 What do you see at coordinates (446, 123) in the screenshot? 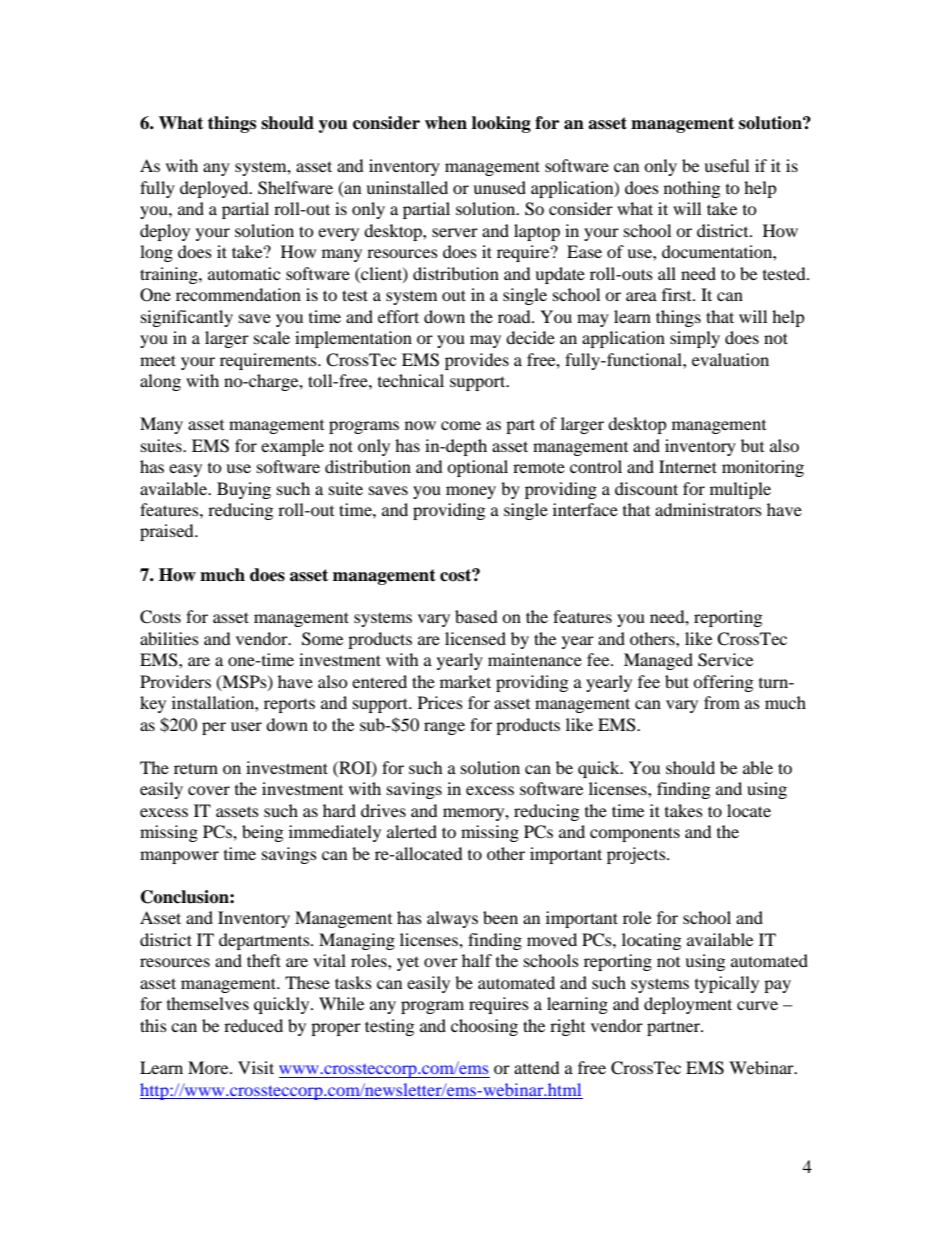
I see `when` at bounding box center [446, 123].
